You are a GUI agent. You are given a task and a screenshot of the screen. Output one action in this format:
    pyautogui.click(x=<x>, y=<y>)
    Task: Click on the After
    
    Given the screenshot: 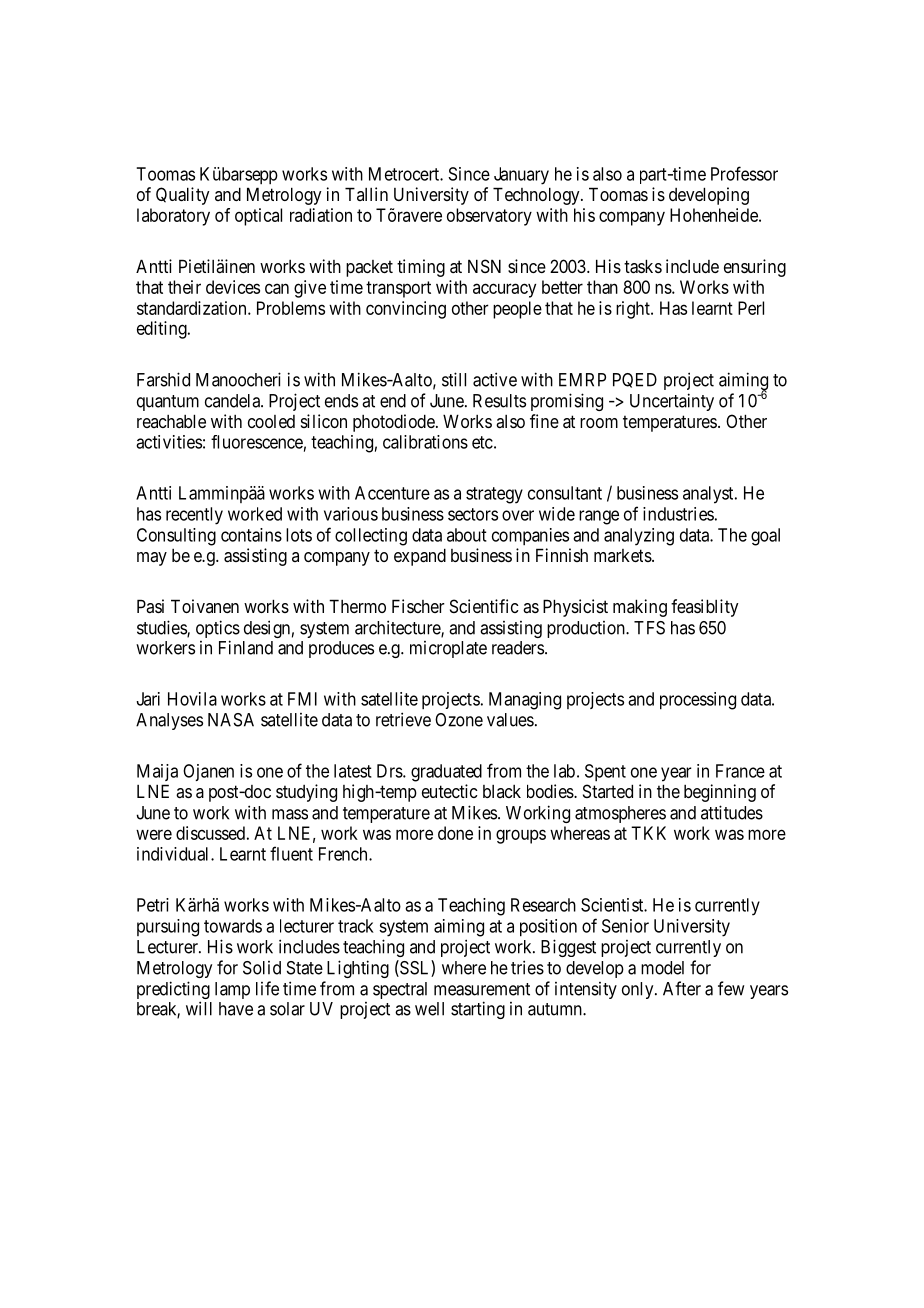 What is the action you would take?
    pyautogui.click(x=682, y=988)
